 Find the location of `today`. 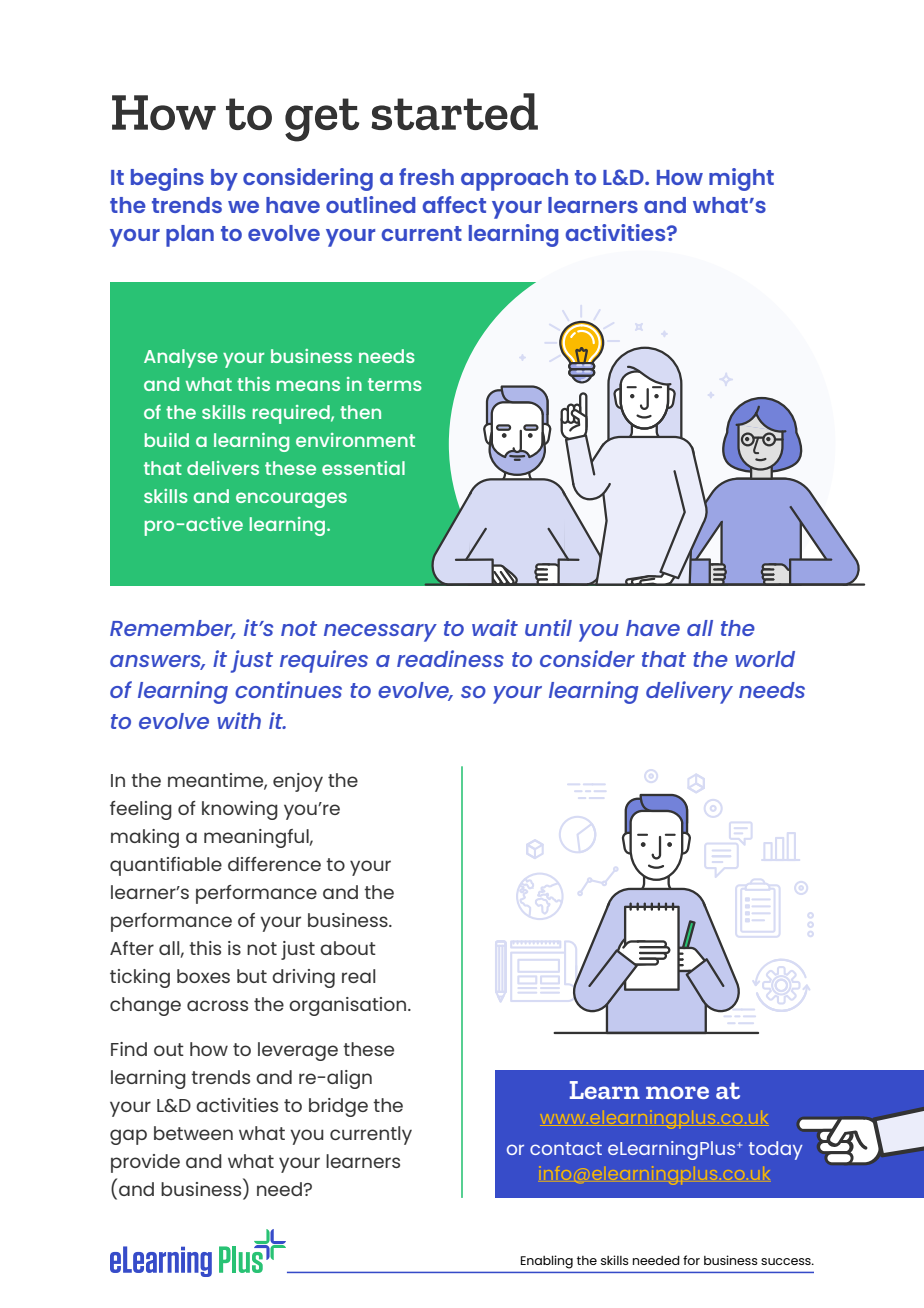

today is located at coordinates (776, 1150).
